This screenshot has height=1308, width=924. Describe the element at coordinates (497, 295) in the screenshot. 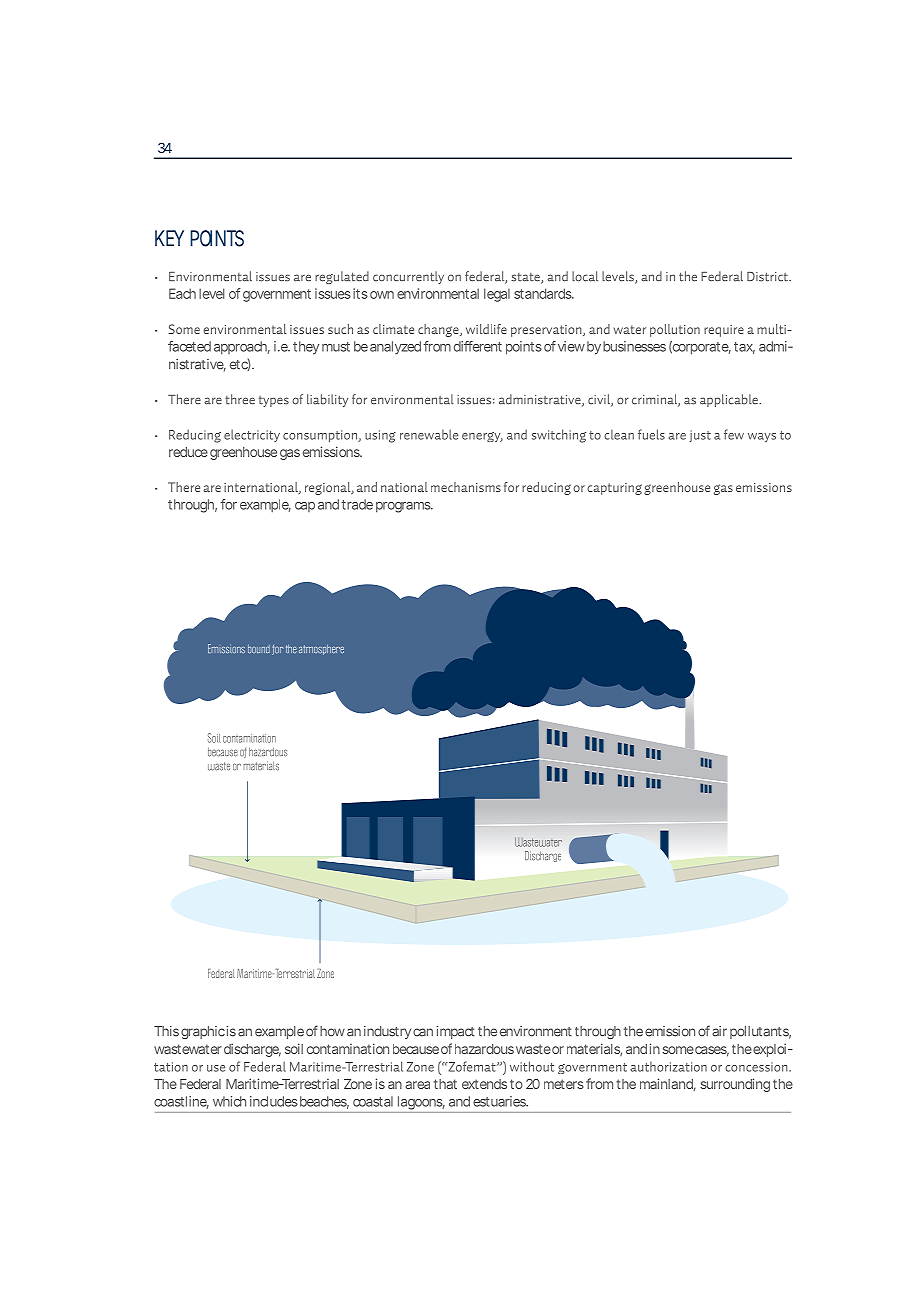

I see `legal` at that location.
